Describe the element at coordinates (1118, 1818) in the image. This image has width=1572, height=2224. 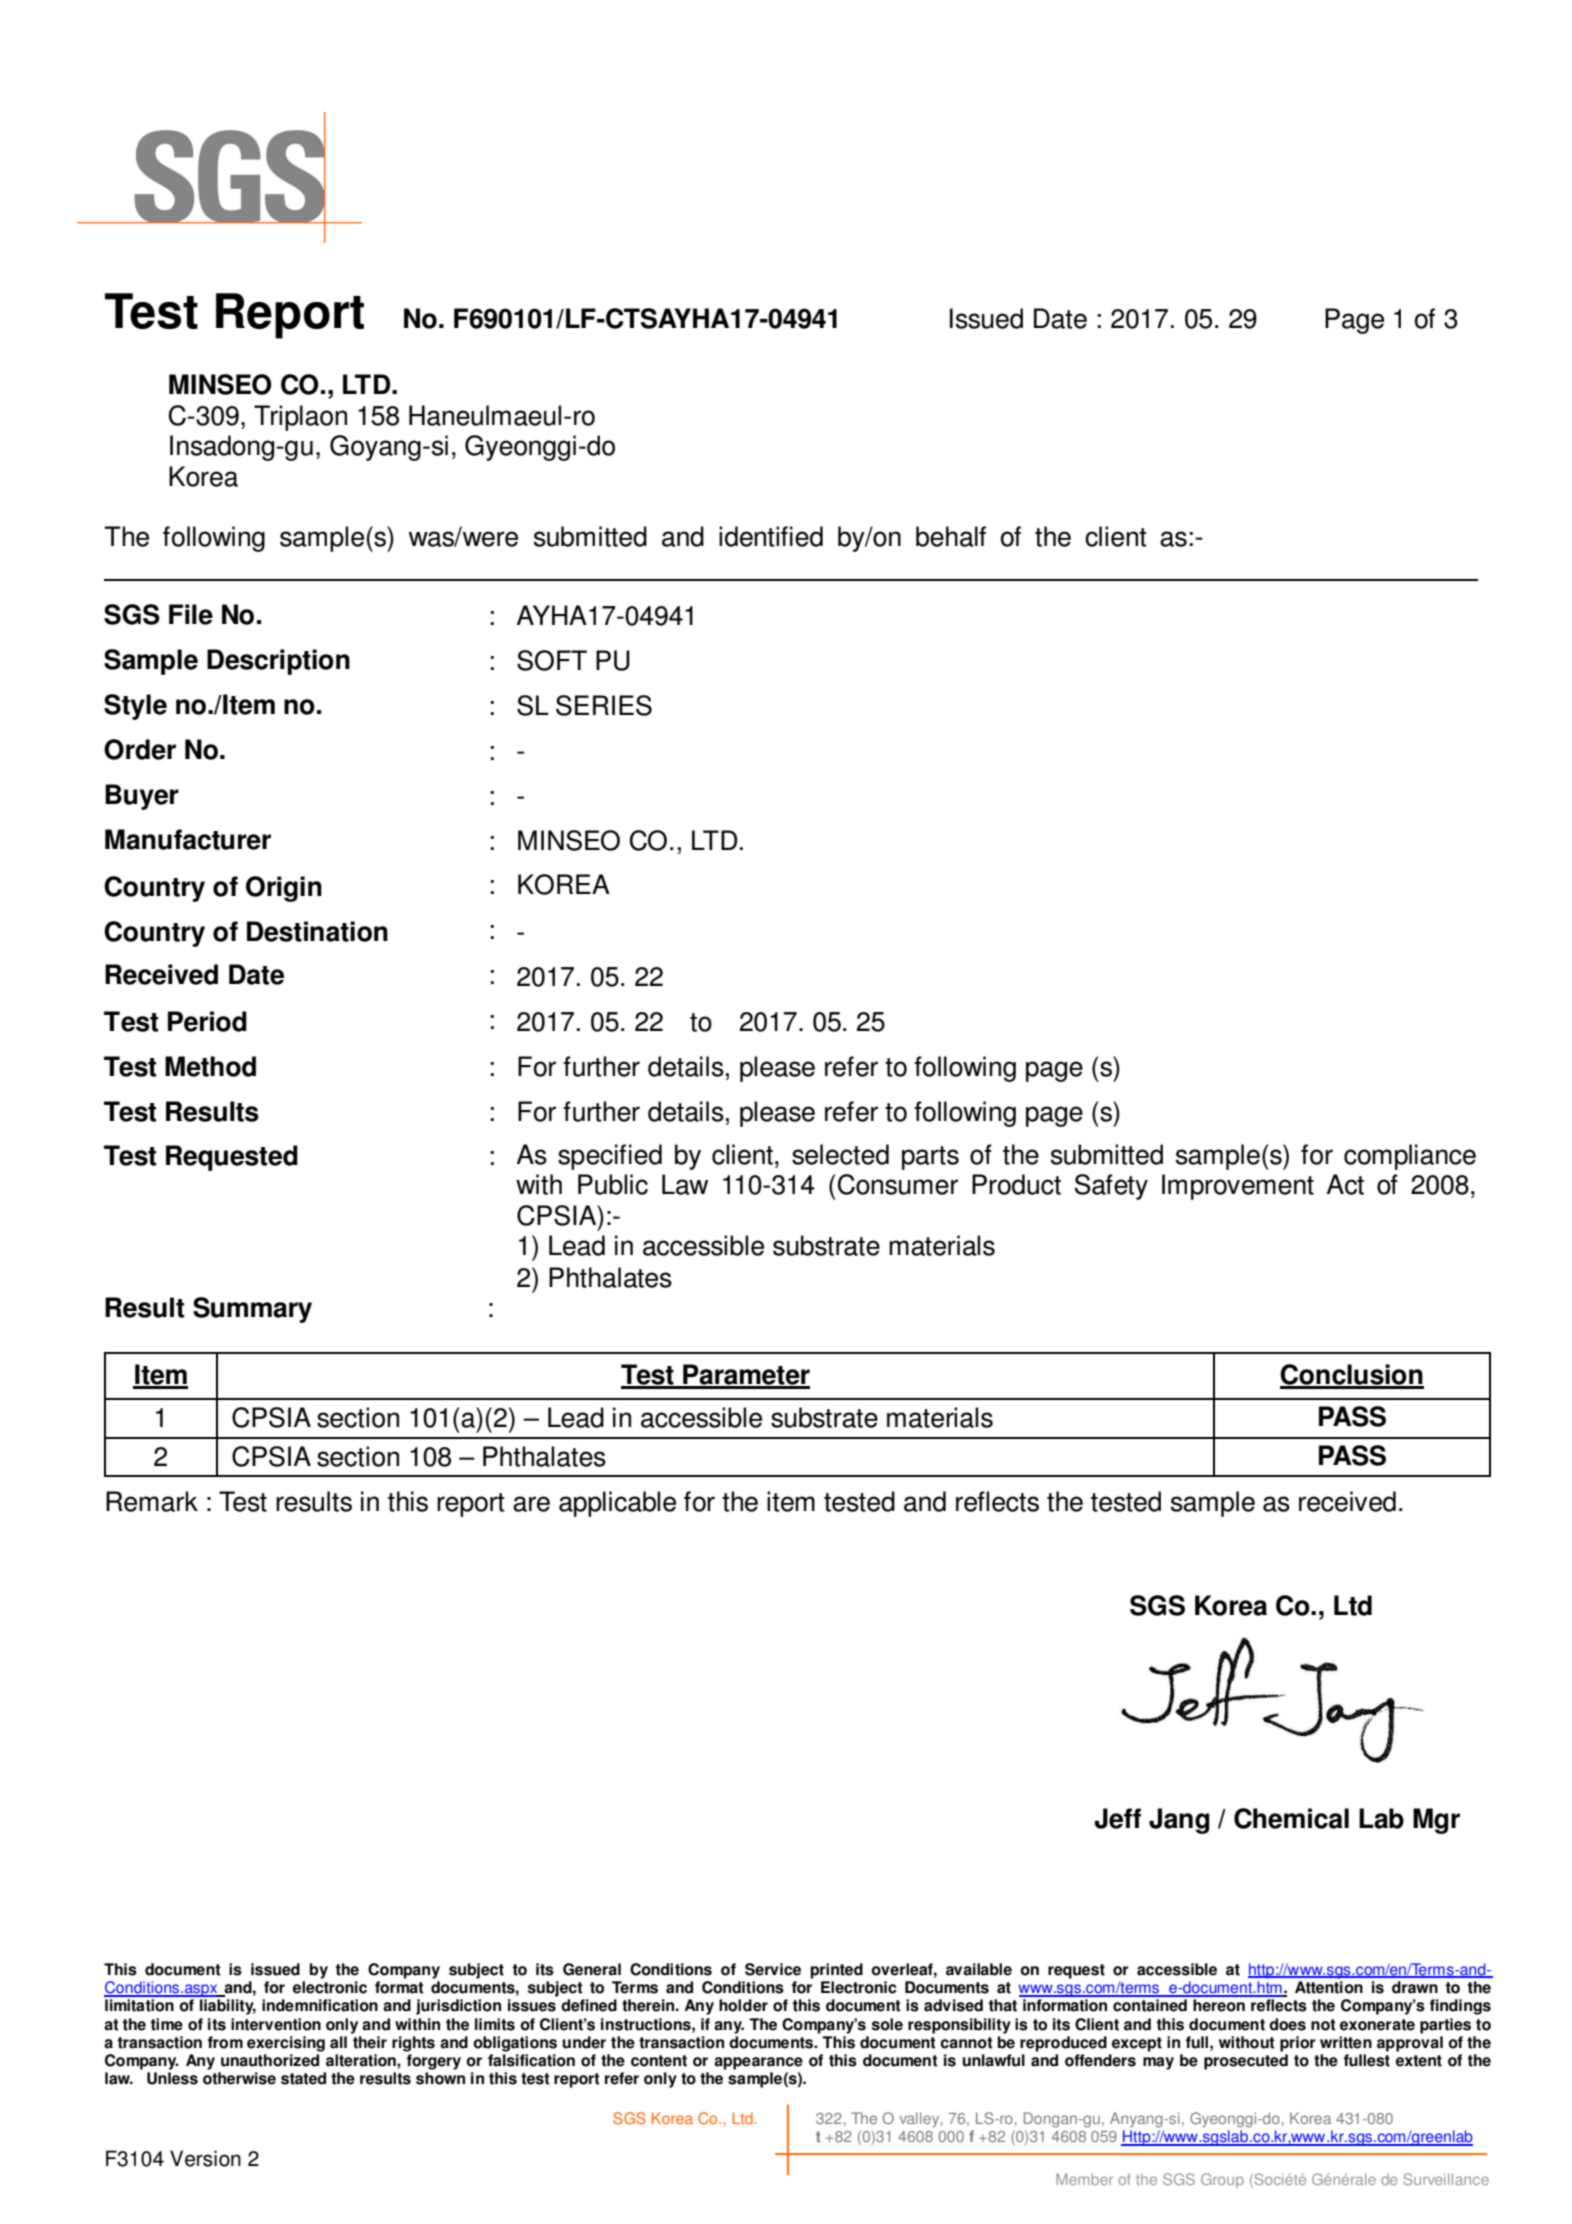
I see `Jeff` at that location.
